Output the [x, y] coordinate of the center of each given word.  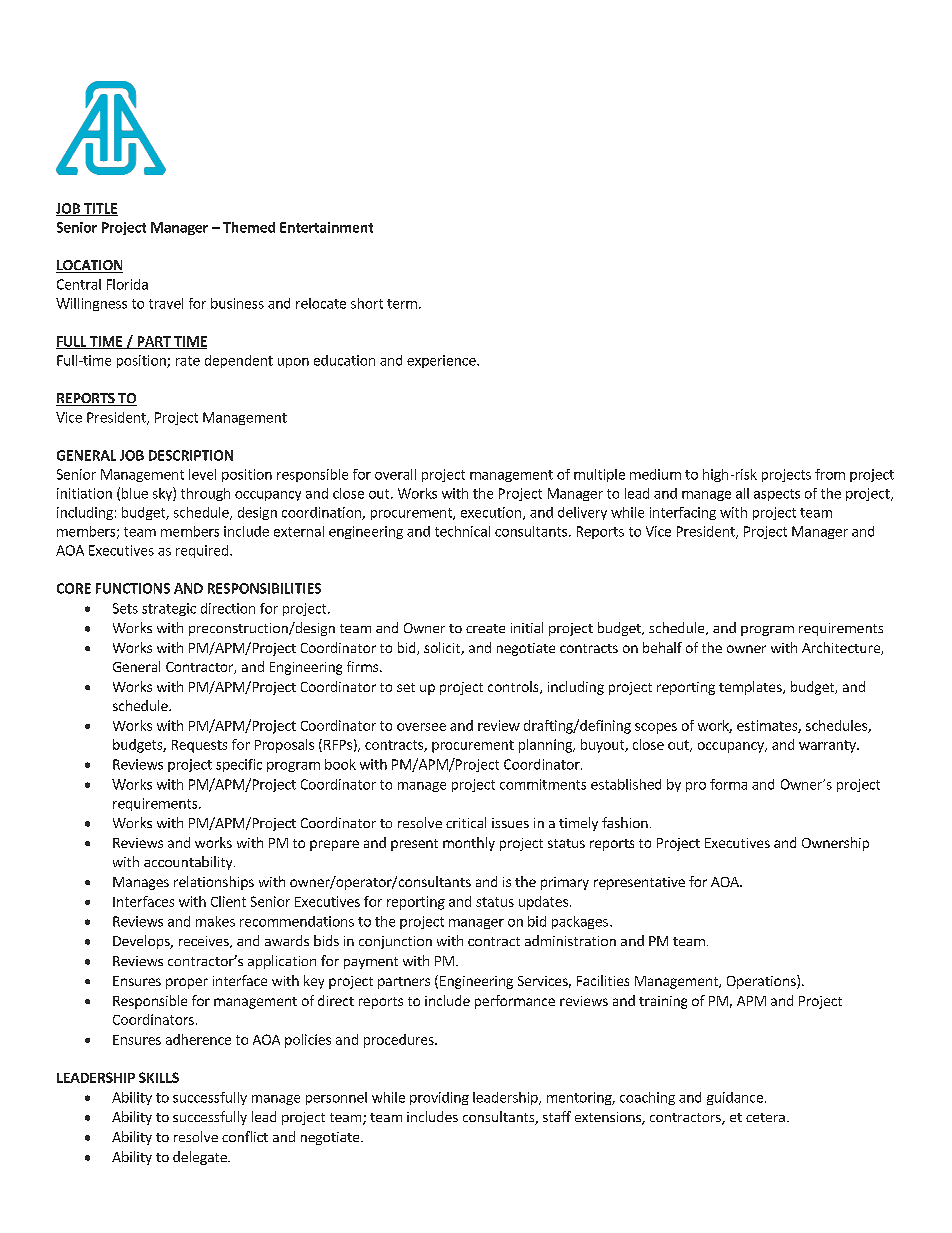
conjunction [395, 942]
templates [751, 688]
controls [514, 687]
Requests [199, 746]
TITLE [100, 209]
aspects [777, 495]
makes [215, 921]
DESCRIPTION [191, 455]
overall [395, 474]
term [402, 304]
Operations [762, 982]
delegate [201, 1158]
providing [439, 1098]
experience [442, 361]
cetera [765, 1117]
